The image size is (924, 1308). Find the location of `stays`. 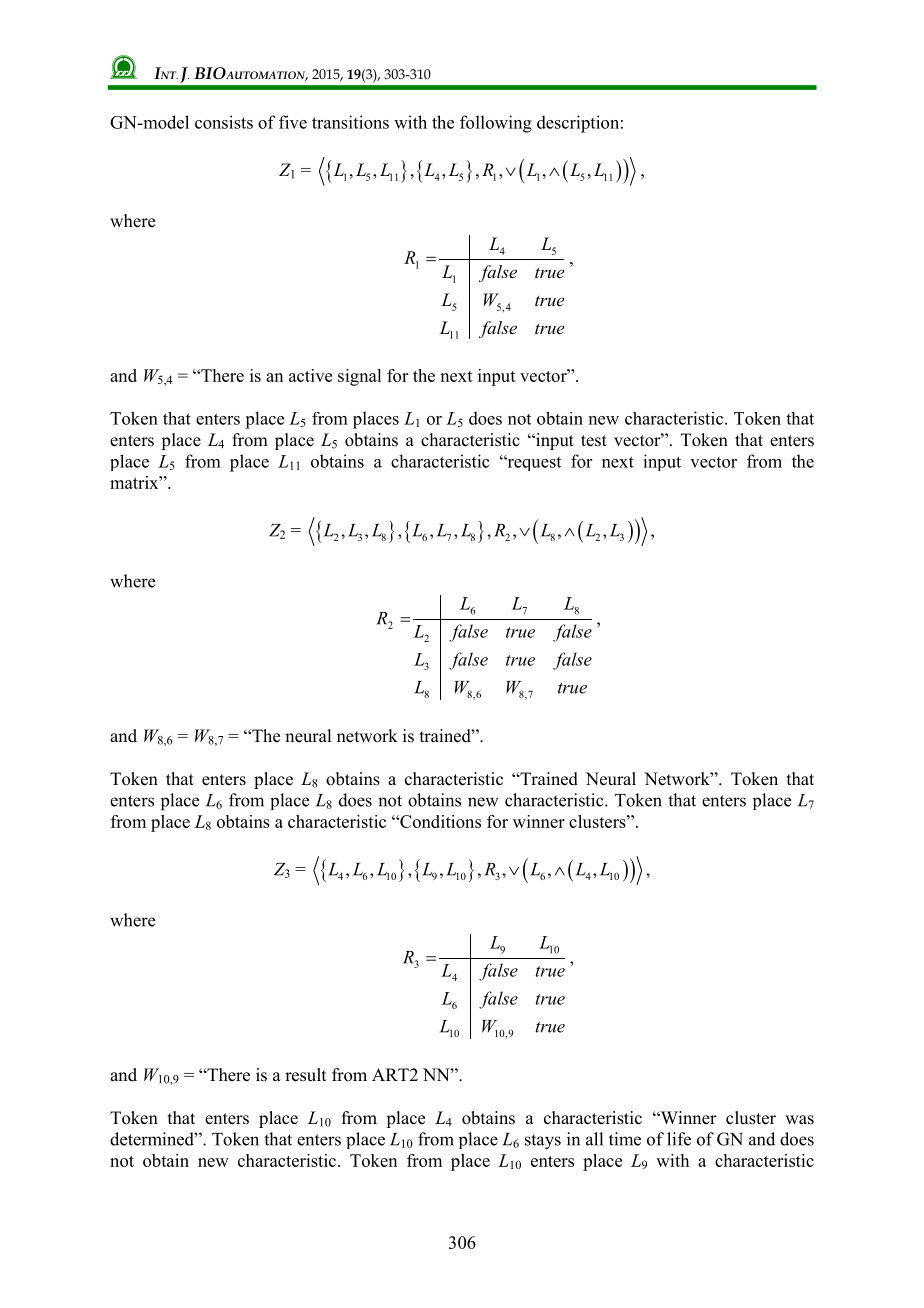

stays is located at coordinates (543, 1142).
